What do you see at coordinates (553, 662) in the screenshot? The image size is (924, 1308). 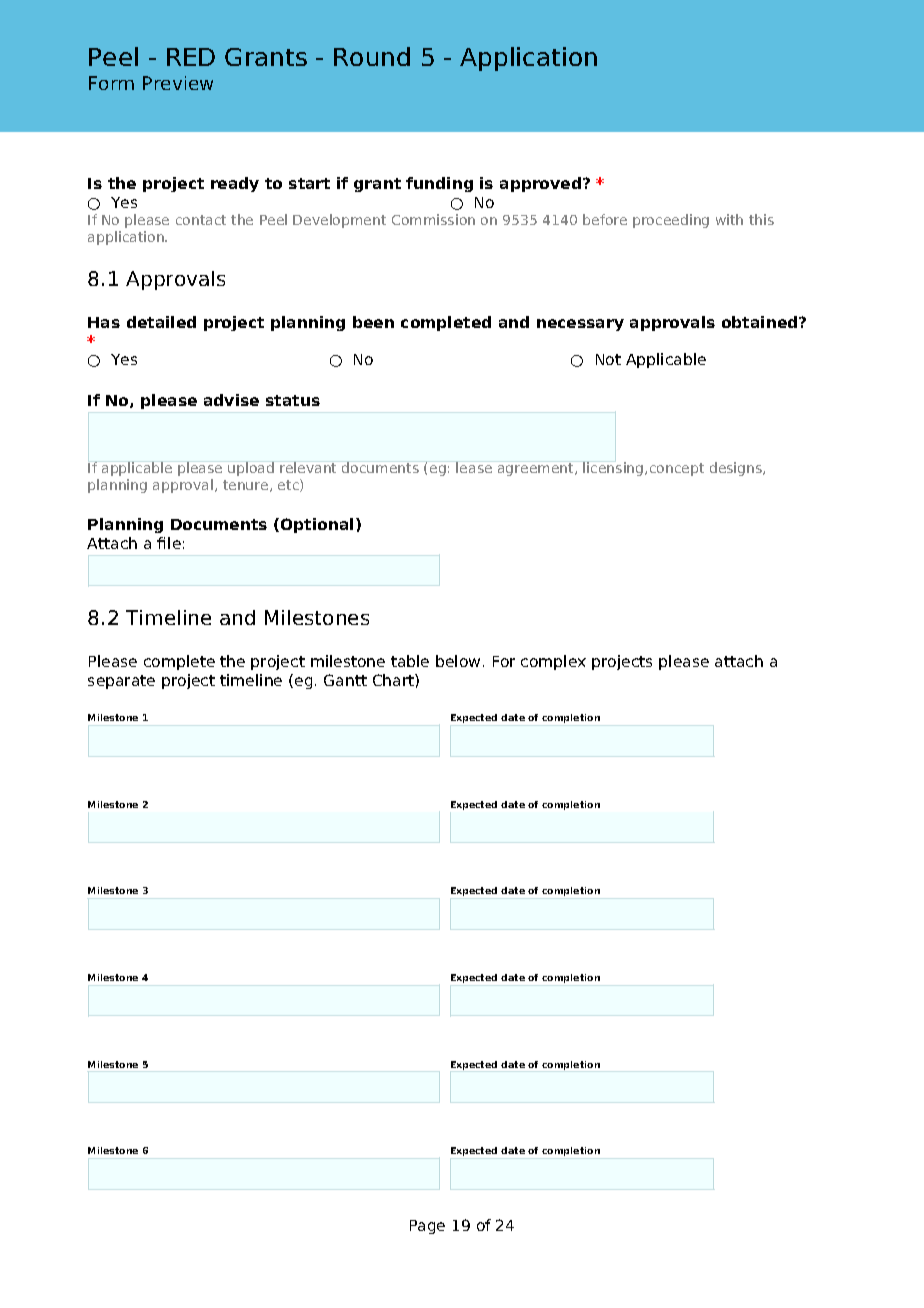 I see `complex` at bounding box center [553, 662].
